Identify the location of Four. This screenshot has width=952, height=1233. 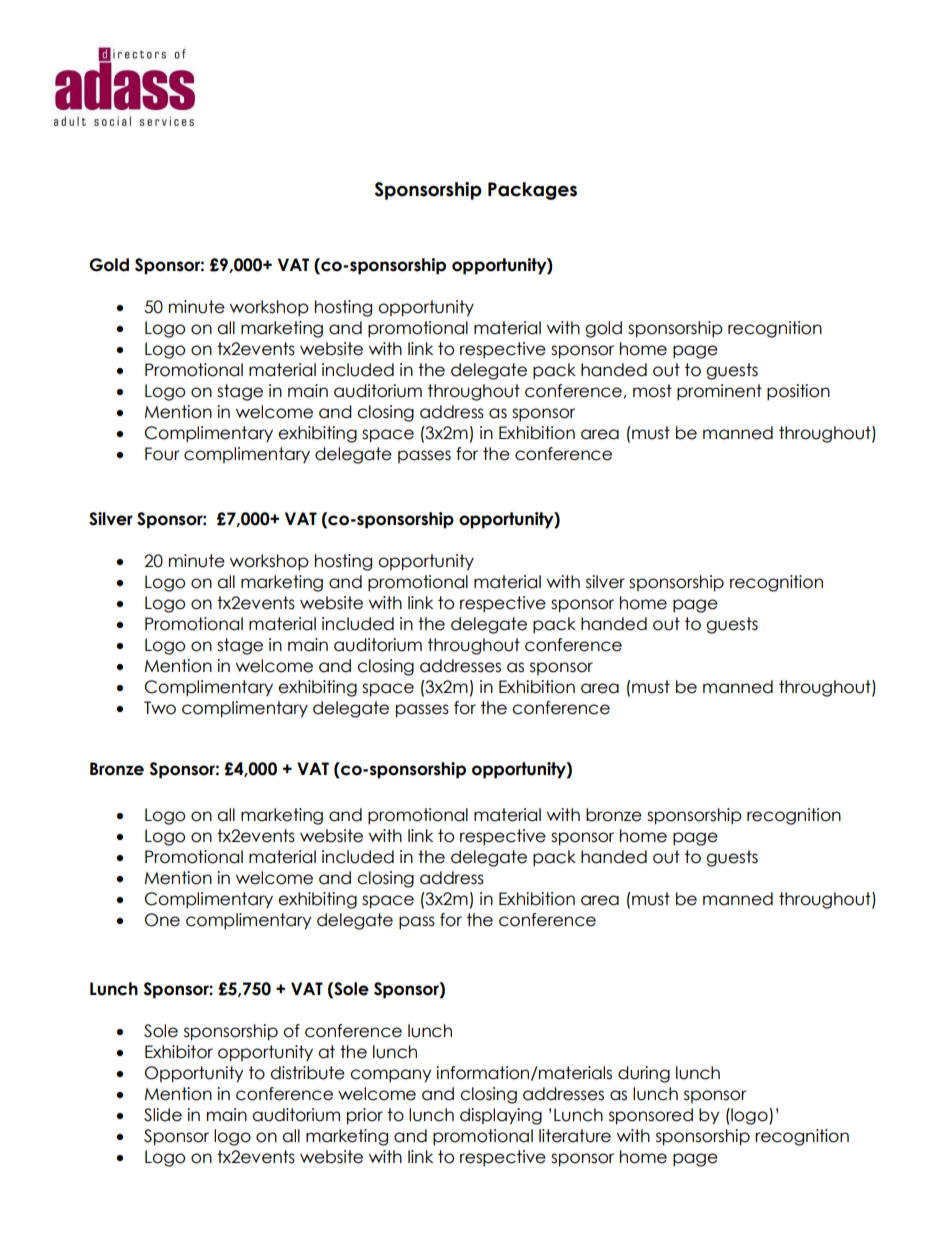
(162, 454).
